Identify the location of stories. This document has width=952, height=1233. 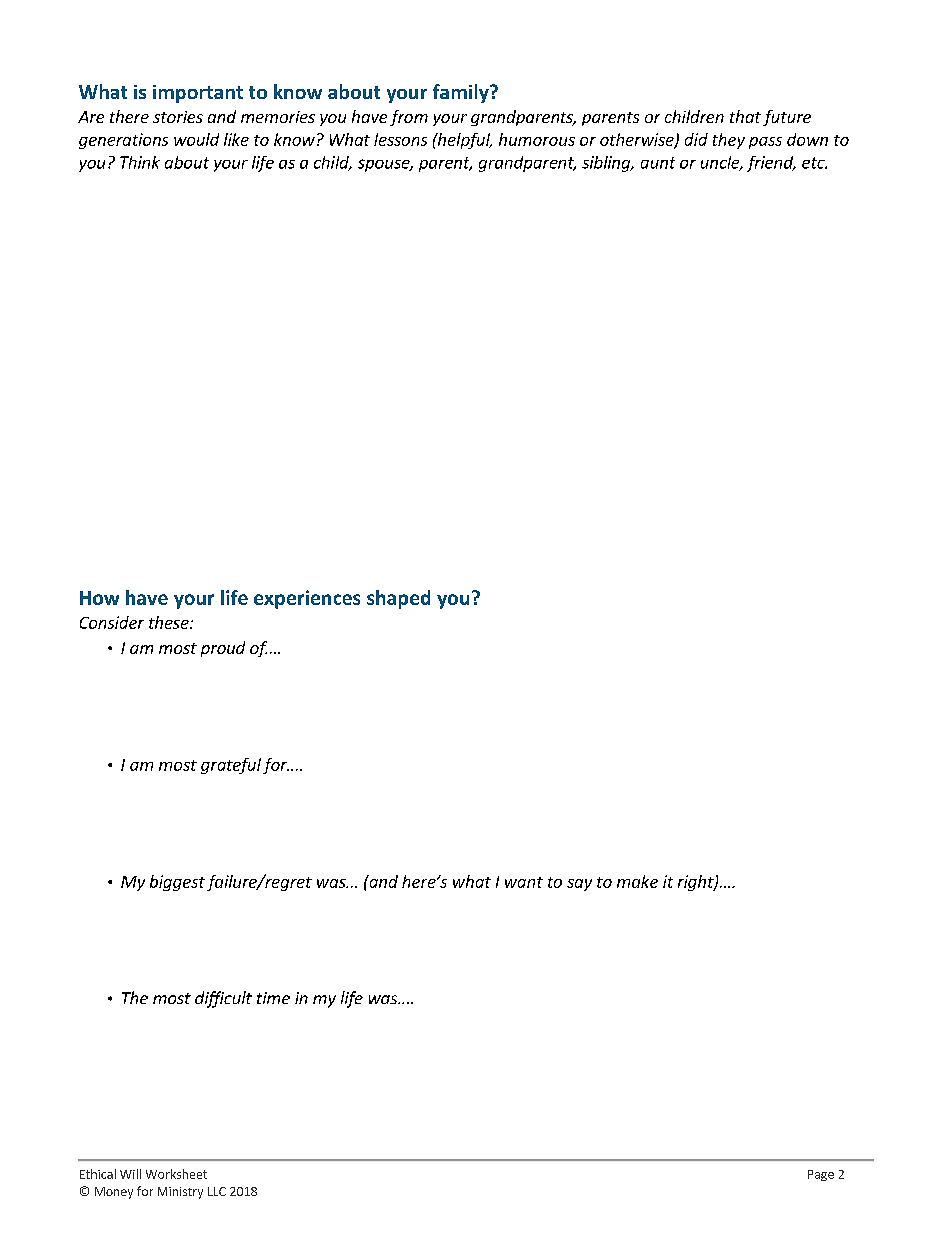
(178, 117).
